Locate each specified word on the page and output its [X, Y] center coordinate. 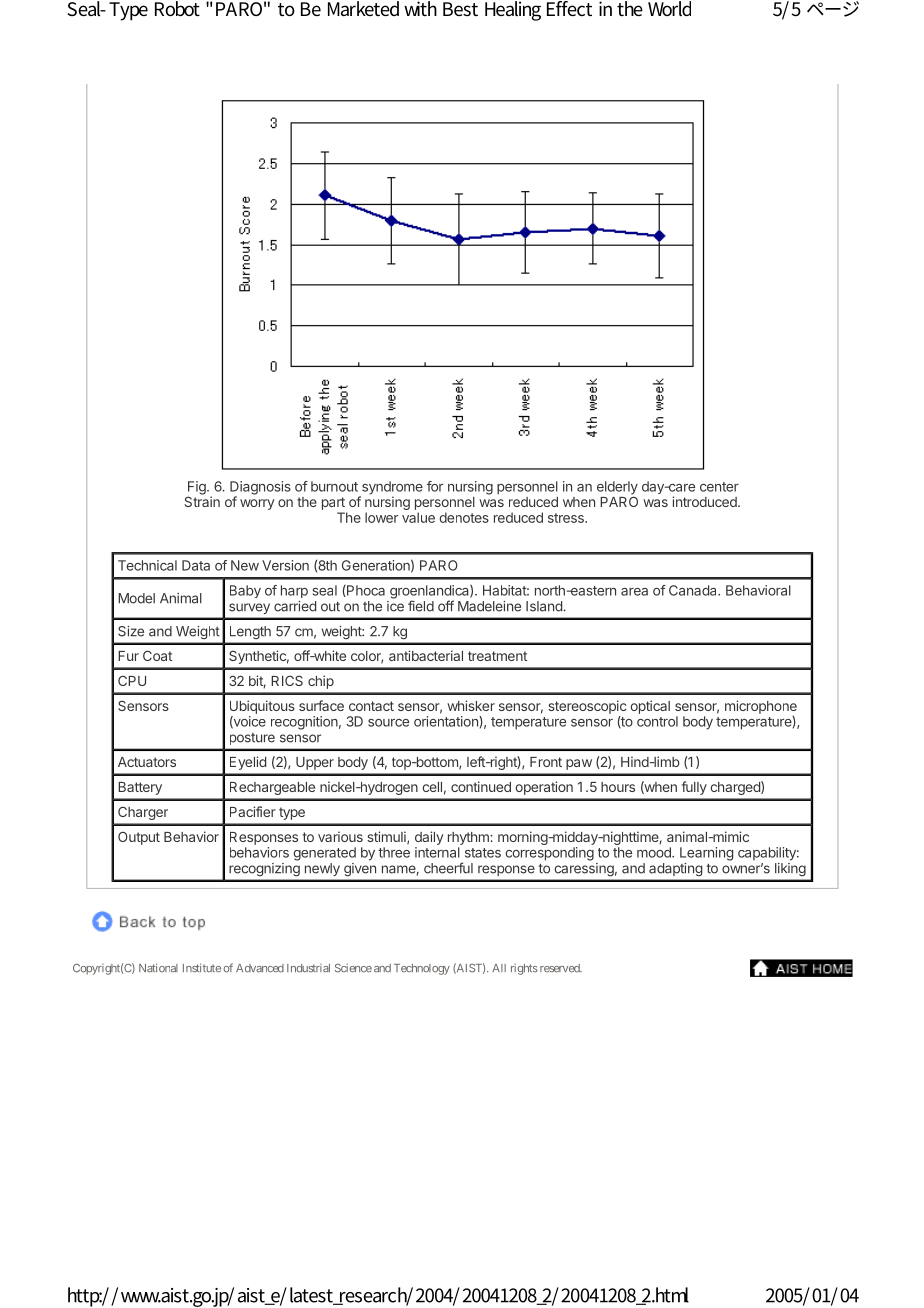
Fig [198, 489]
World [669, 9]
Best [460, 9]
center [719, 487]
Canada [694, 590]
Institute [202, 968]
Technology [422, 969]
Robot [177, 9]
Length [250, 632]
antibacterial [426, 655]
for [435, 486]
